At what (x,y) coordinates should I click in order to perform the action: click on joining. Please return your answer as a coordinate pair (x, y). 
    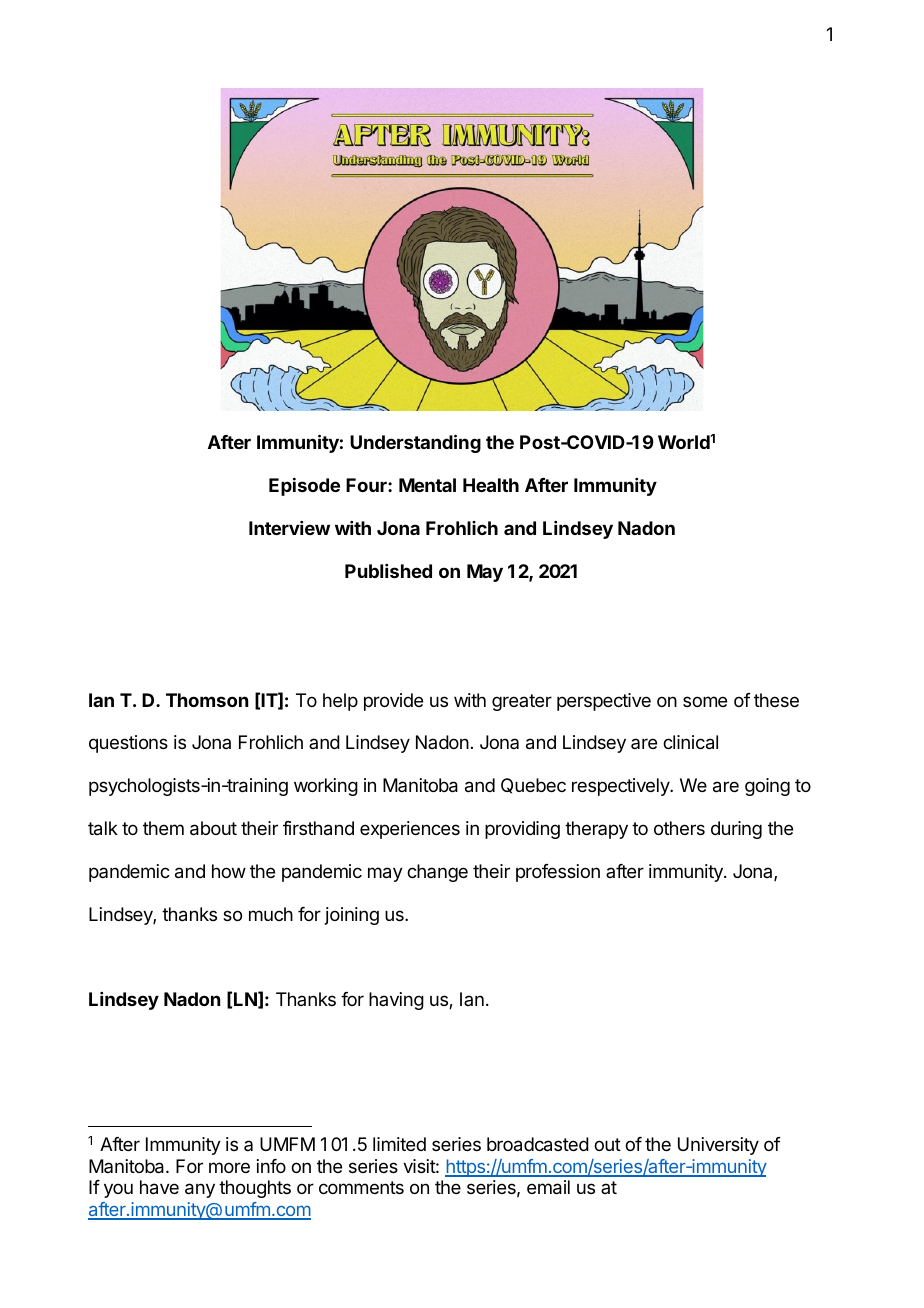
    Looking at the image, I should click on (352, 916).
